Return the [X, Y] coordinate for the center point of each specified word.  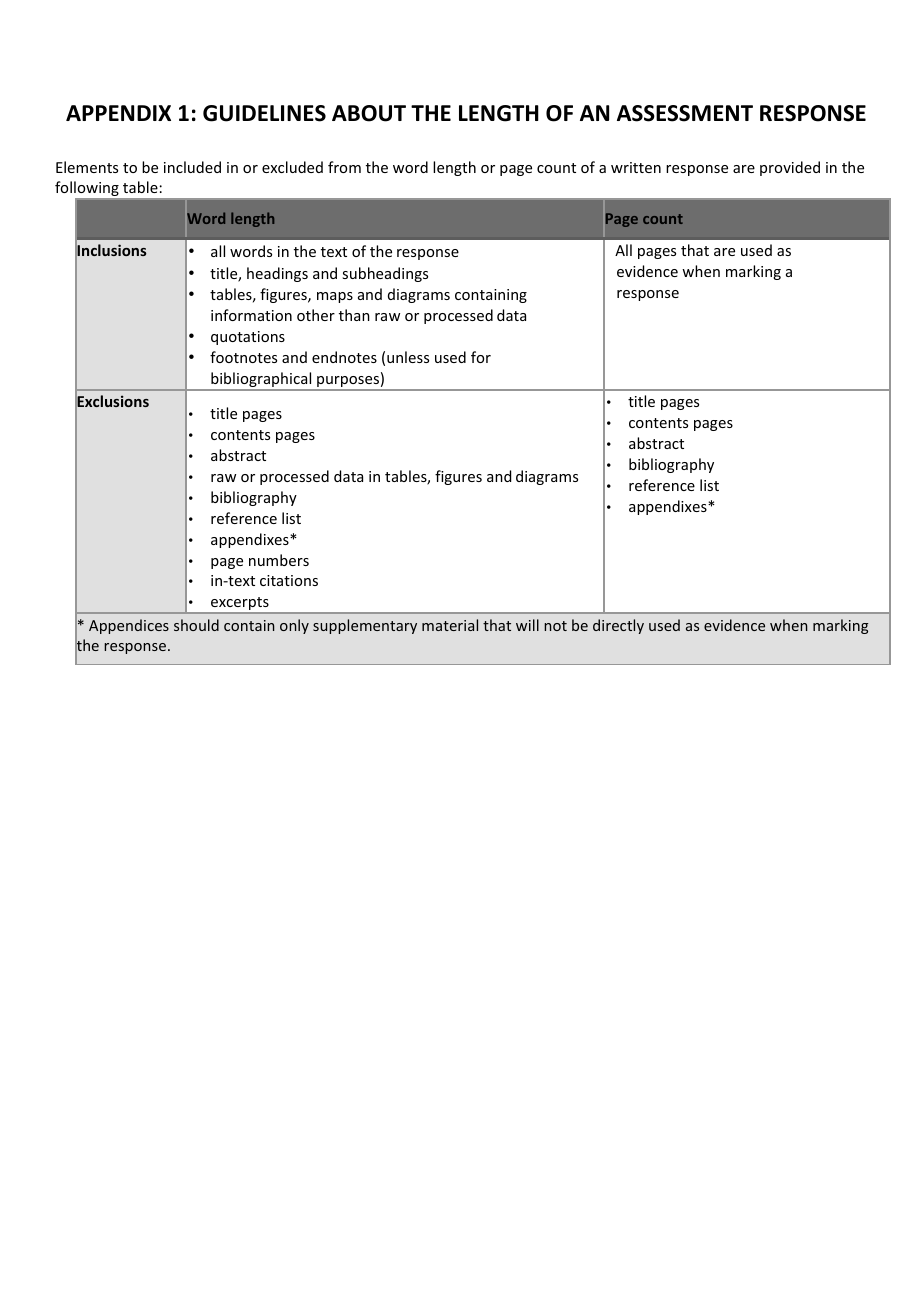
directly [618, 626]
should [196, 625]
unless [408, 357]
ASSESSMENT [685, 113]
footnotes [243, 357]
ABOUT [369, 113]
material [450, 625]
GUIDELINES [264, 113]
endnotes [344, 357]
